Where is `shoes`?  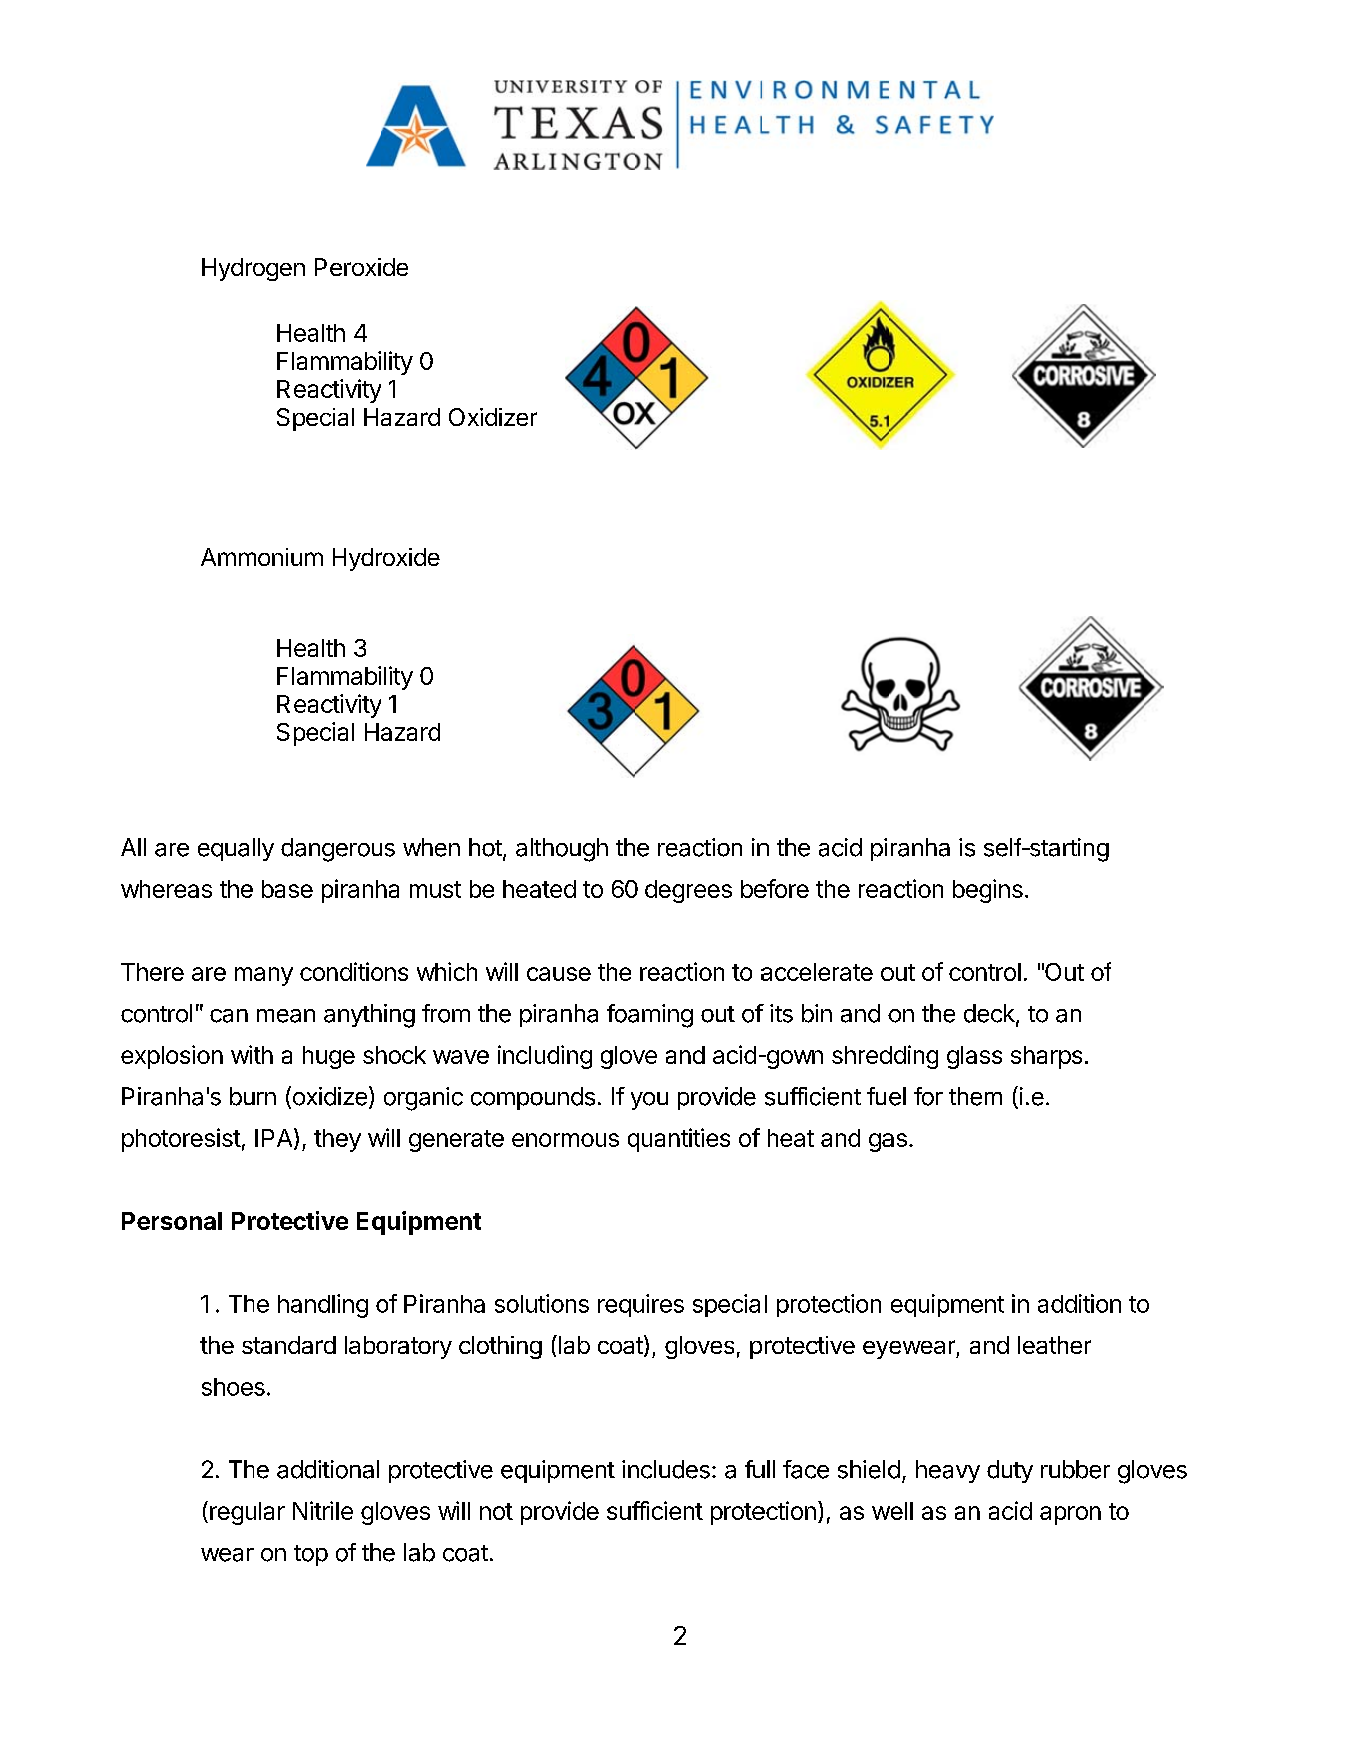
shoes is located at coordinates (233, 1387).
